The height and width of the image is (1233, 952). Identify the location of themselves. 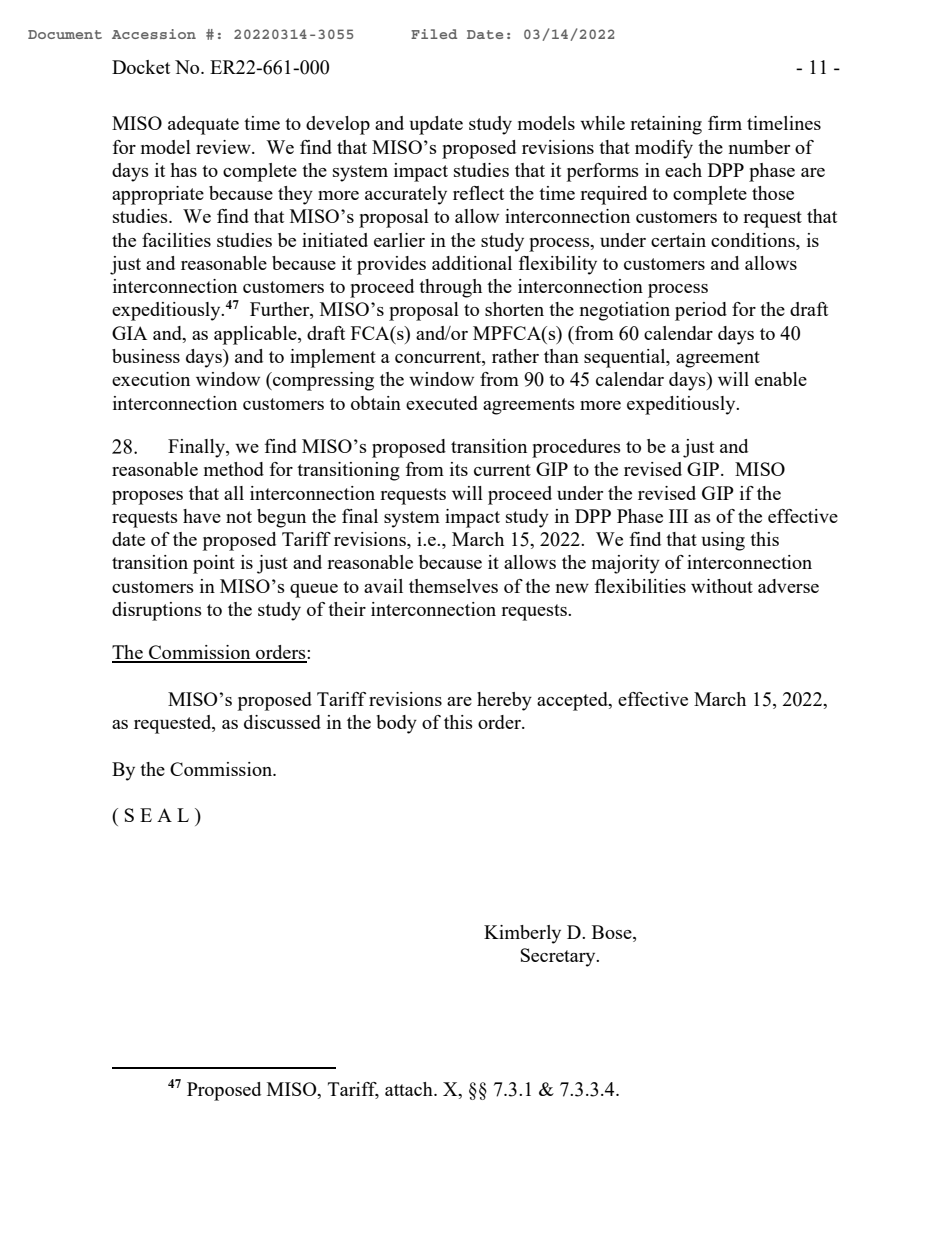
(453, 586).
